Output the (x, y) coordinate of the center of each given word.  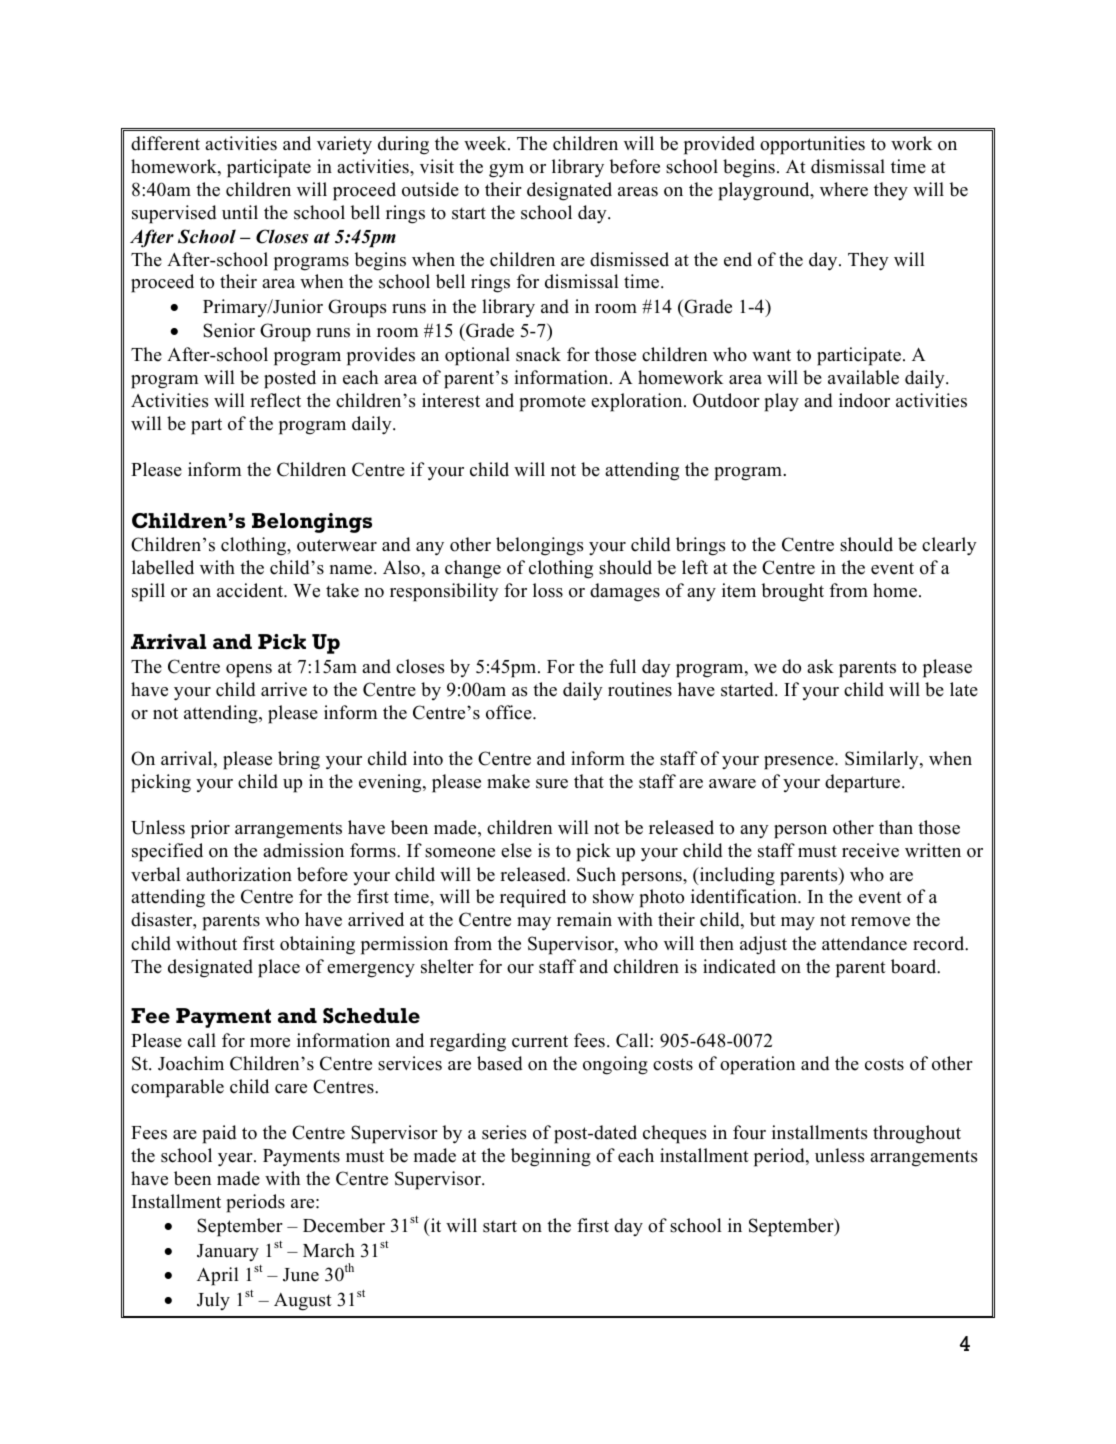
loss (548, 590)
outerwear (337, 545)
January (228, 1252)
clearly (949, 546)
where (844, 189)
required (533, 898)
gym (506, 171)
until (240, 212)
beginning (551, 1157)
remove (880, 922)
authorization (239, 874)
